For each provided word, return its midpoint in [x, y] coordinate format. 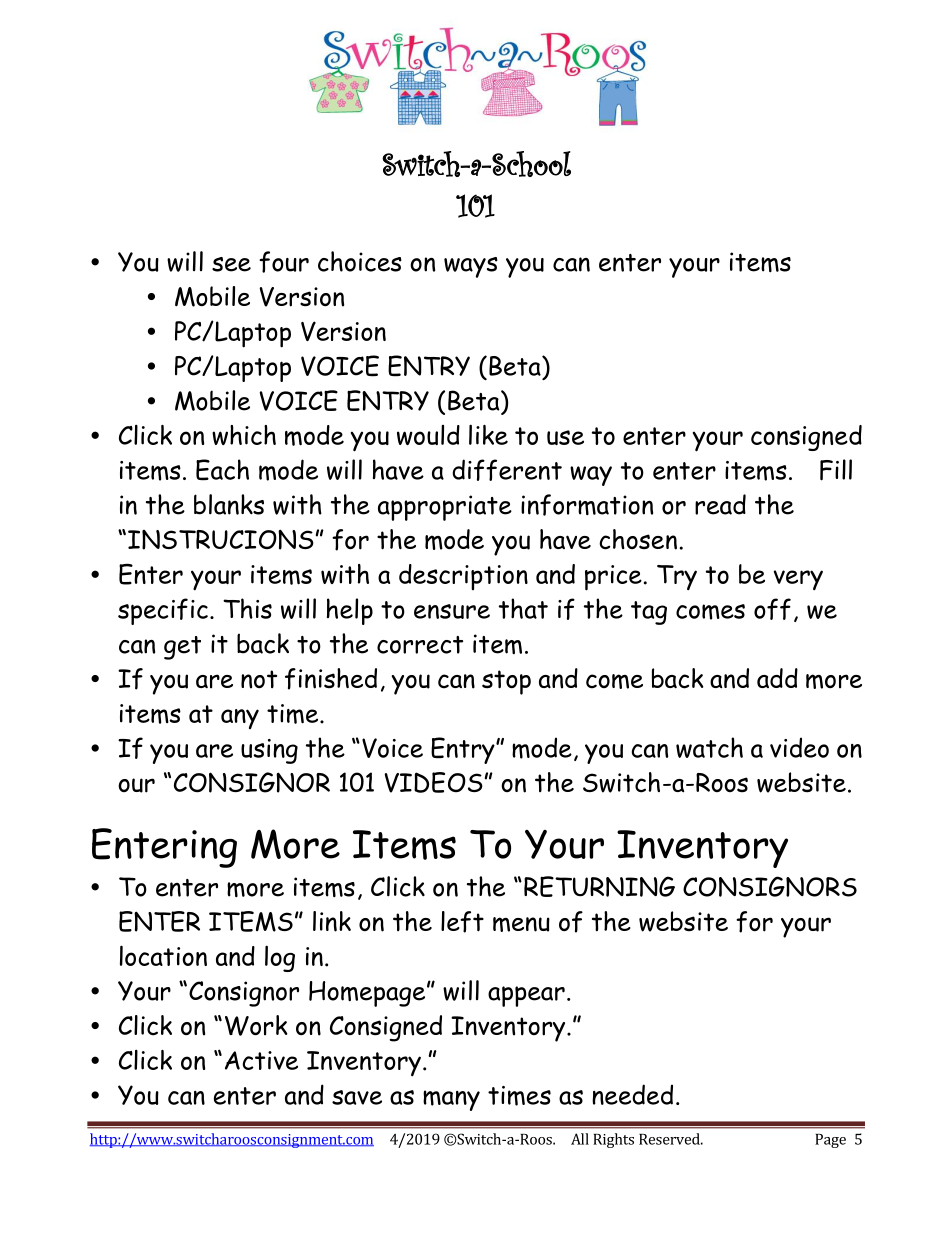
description [463, 577]
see [231, 264]
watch [709, 747]
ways [471, 267]
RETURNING [599, 886]
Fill [836, 470]
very [798, 580]
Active [261, 1060]
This [247, 608]
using [269, 751]
